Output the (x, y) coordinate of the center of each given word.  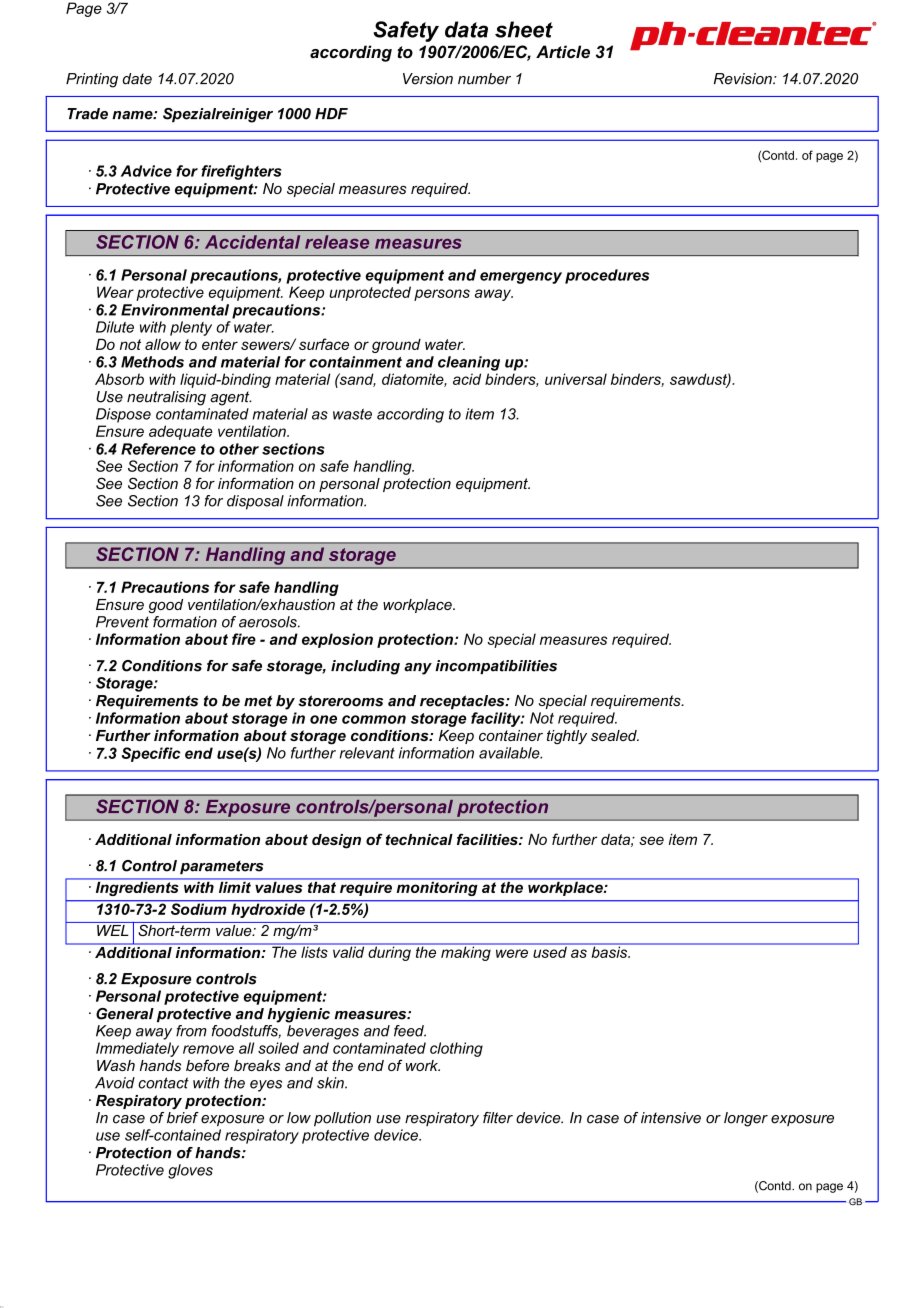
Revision (744, 79)
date (137, 79)
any (418, 669)
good (166, 606)
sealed (615, 735)
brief (183, 1116)
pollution (342, 1119)
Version (428, 79)
